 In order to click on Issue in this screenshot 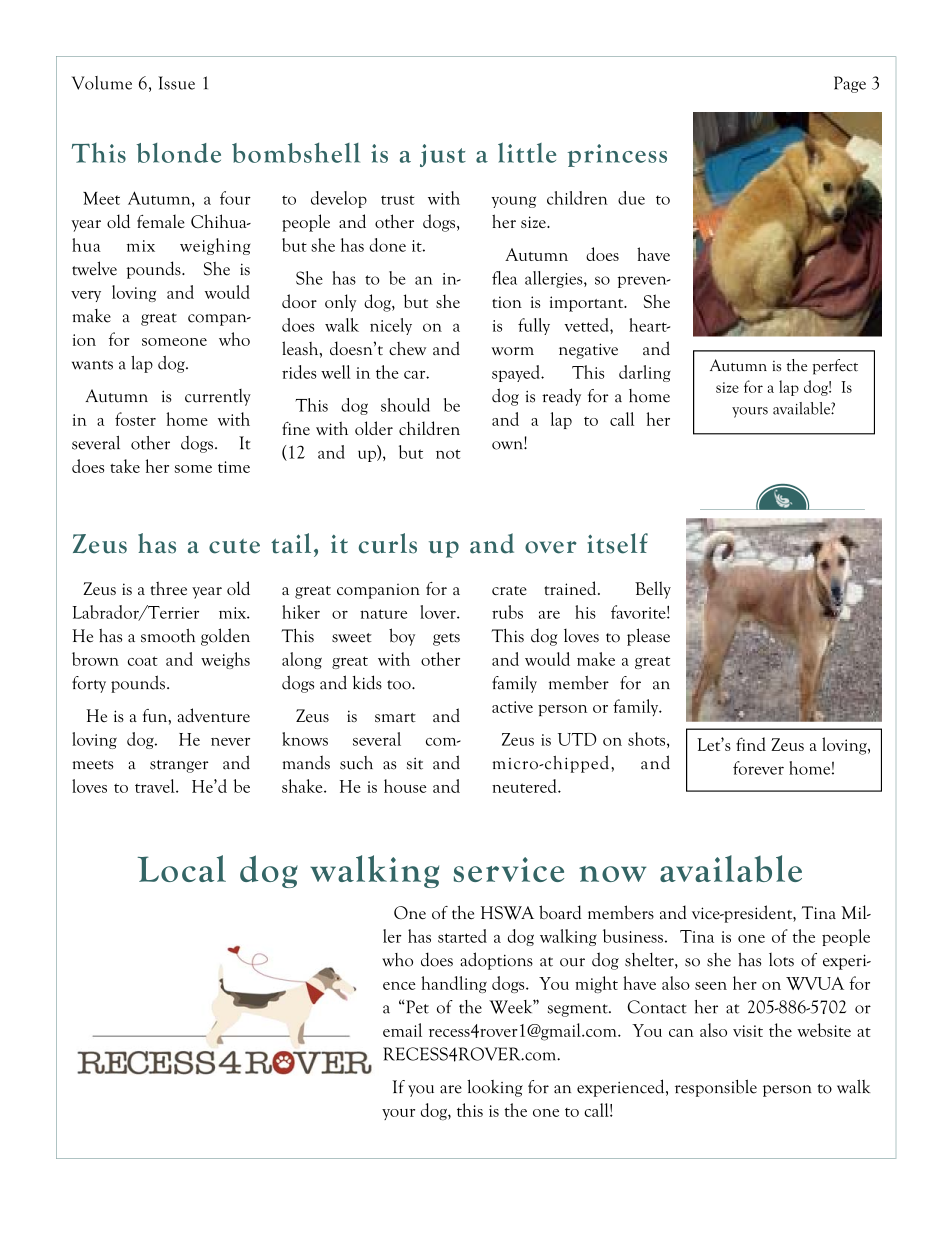, I will do `click(176, 83)`.
